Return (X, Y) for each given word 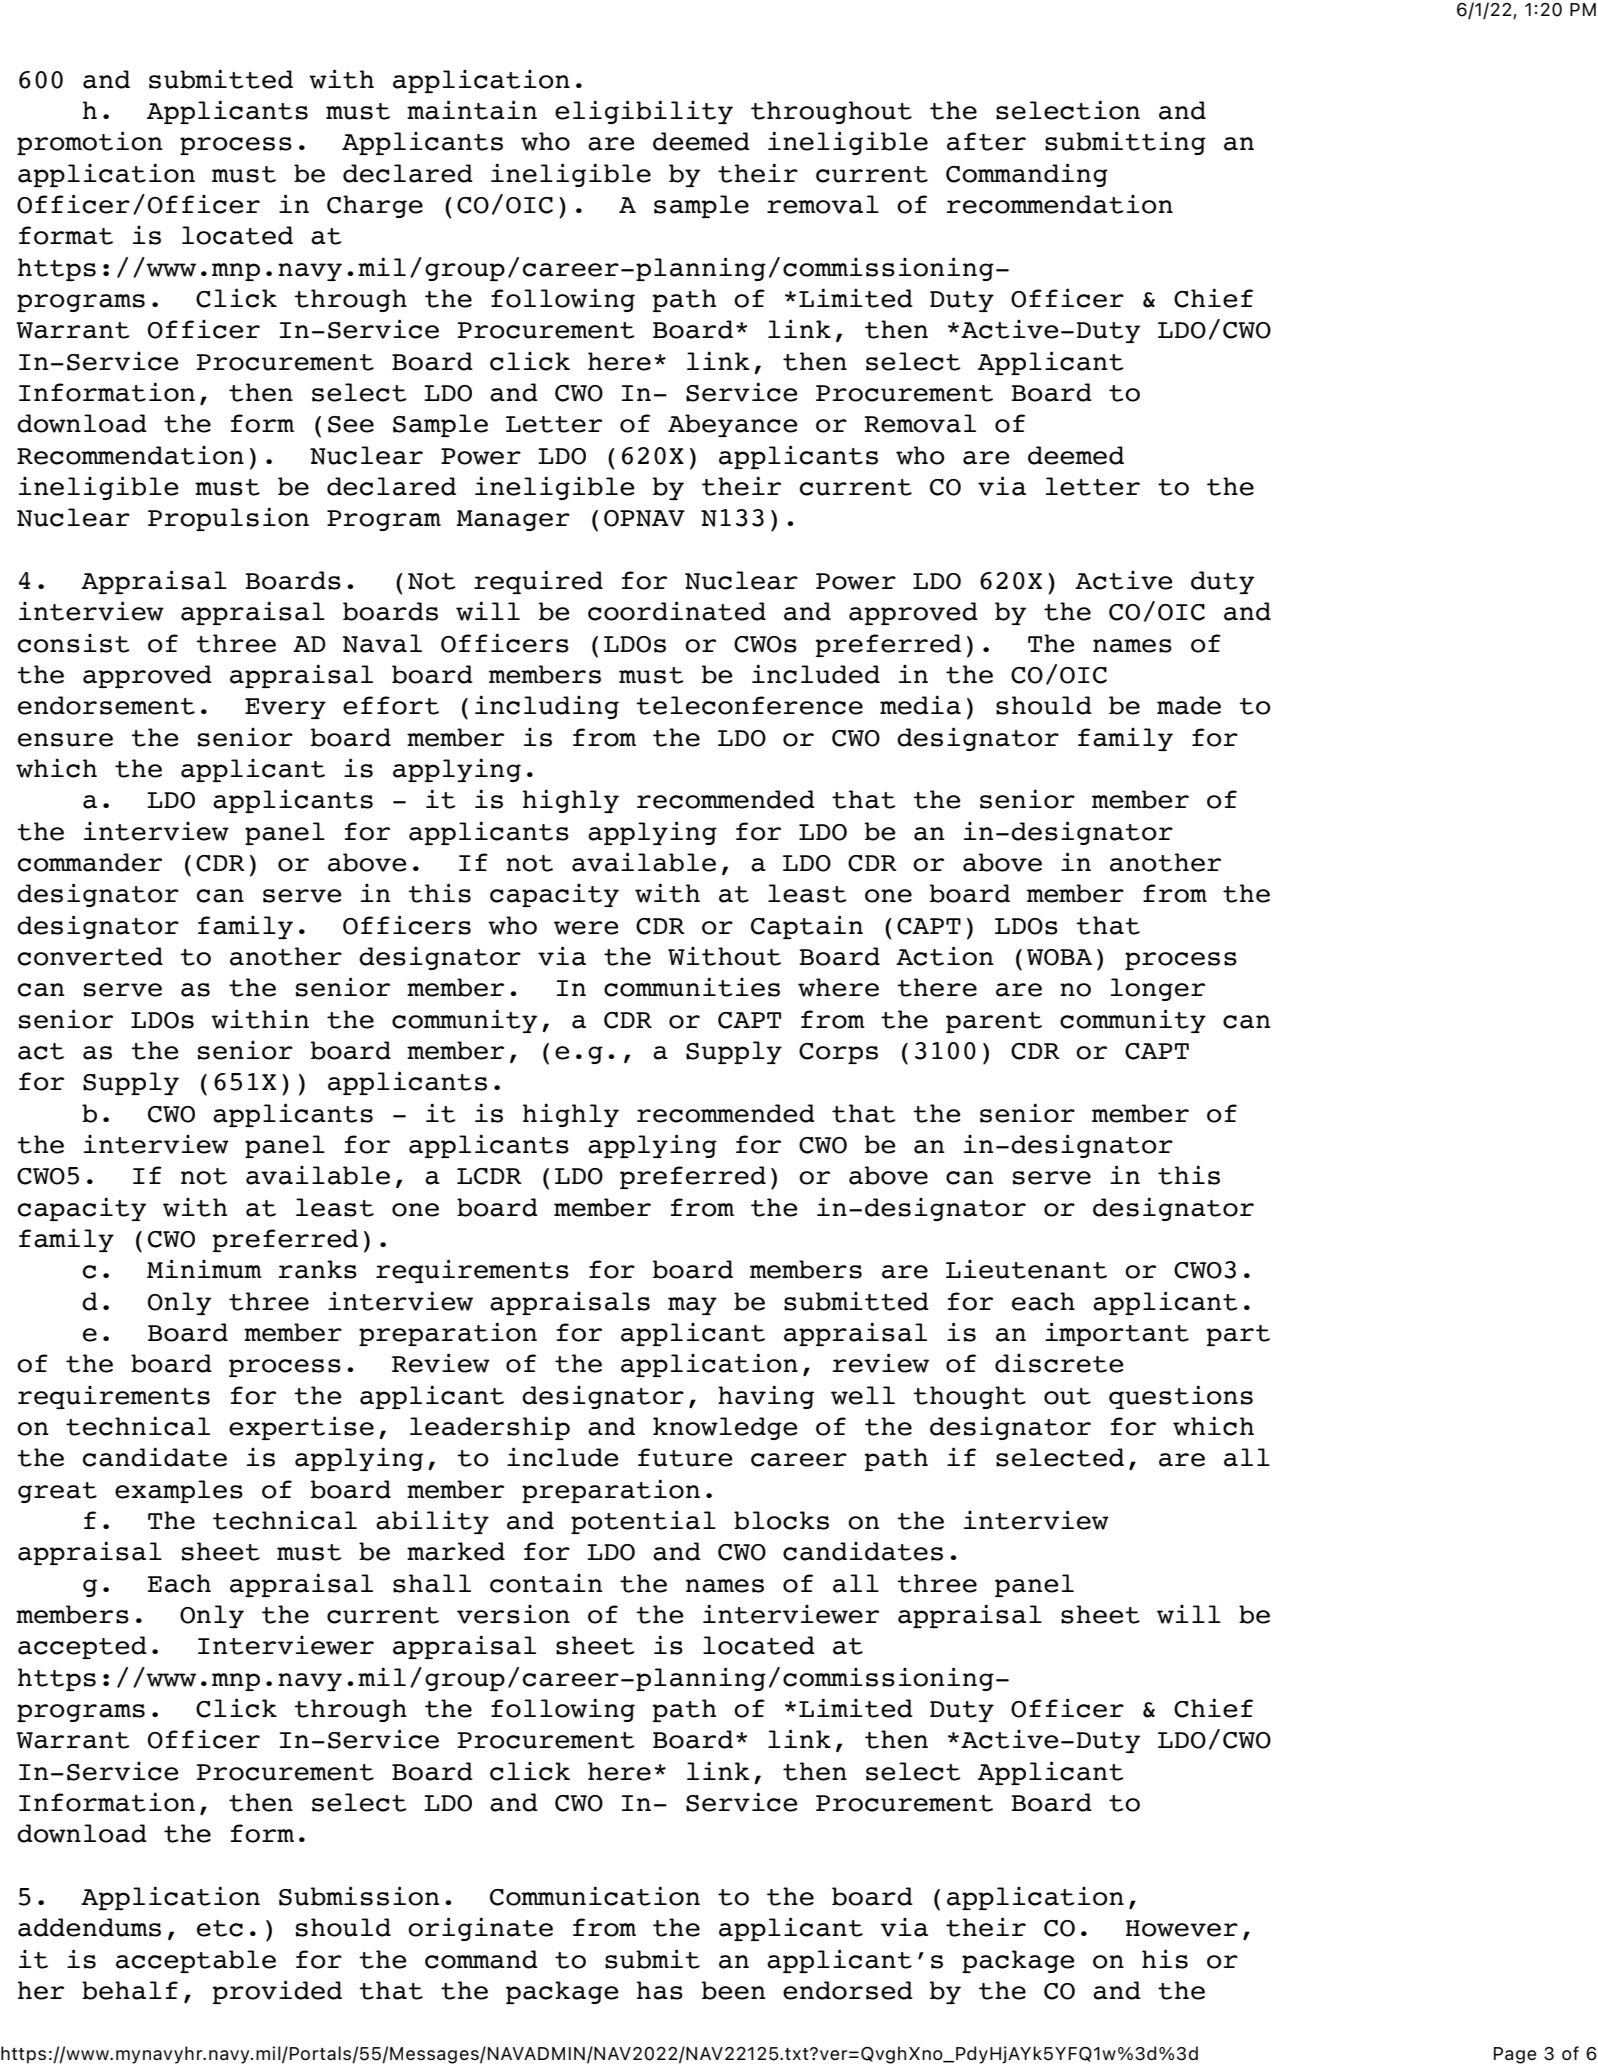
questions (1181, 1397)
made (1189, 705)
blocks (781, 1520)
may (692, 1306)
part (1238, 1335)
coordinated (677, 611)
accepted (82, 1647)
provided (277, 1992)
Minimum (204, 1269)
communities (692, 987)
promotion (90, 143)
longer (1158, 989)
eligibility (644, 112)
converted (90, 956)
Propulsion (228, 519)
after (986, 141)
